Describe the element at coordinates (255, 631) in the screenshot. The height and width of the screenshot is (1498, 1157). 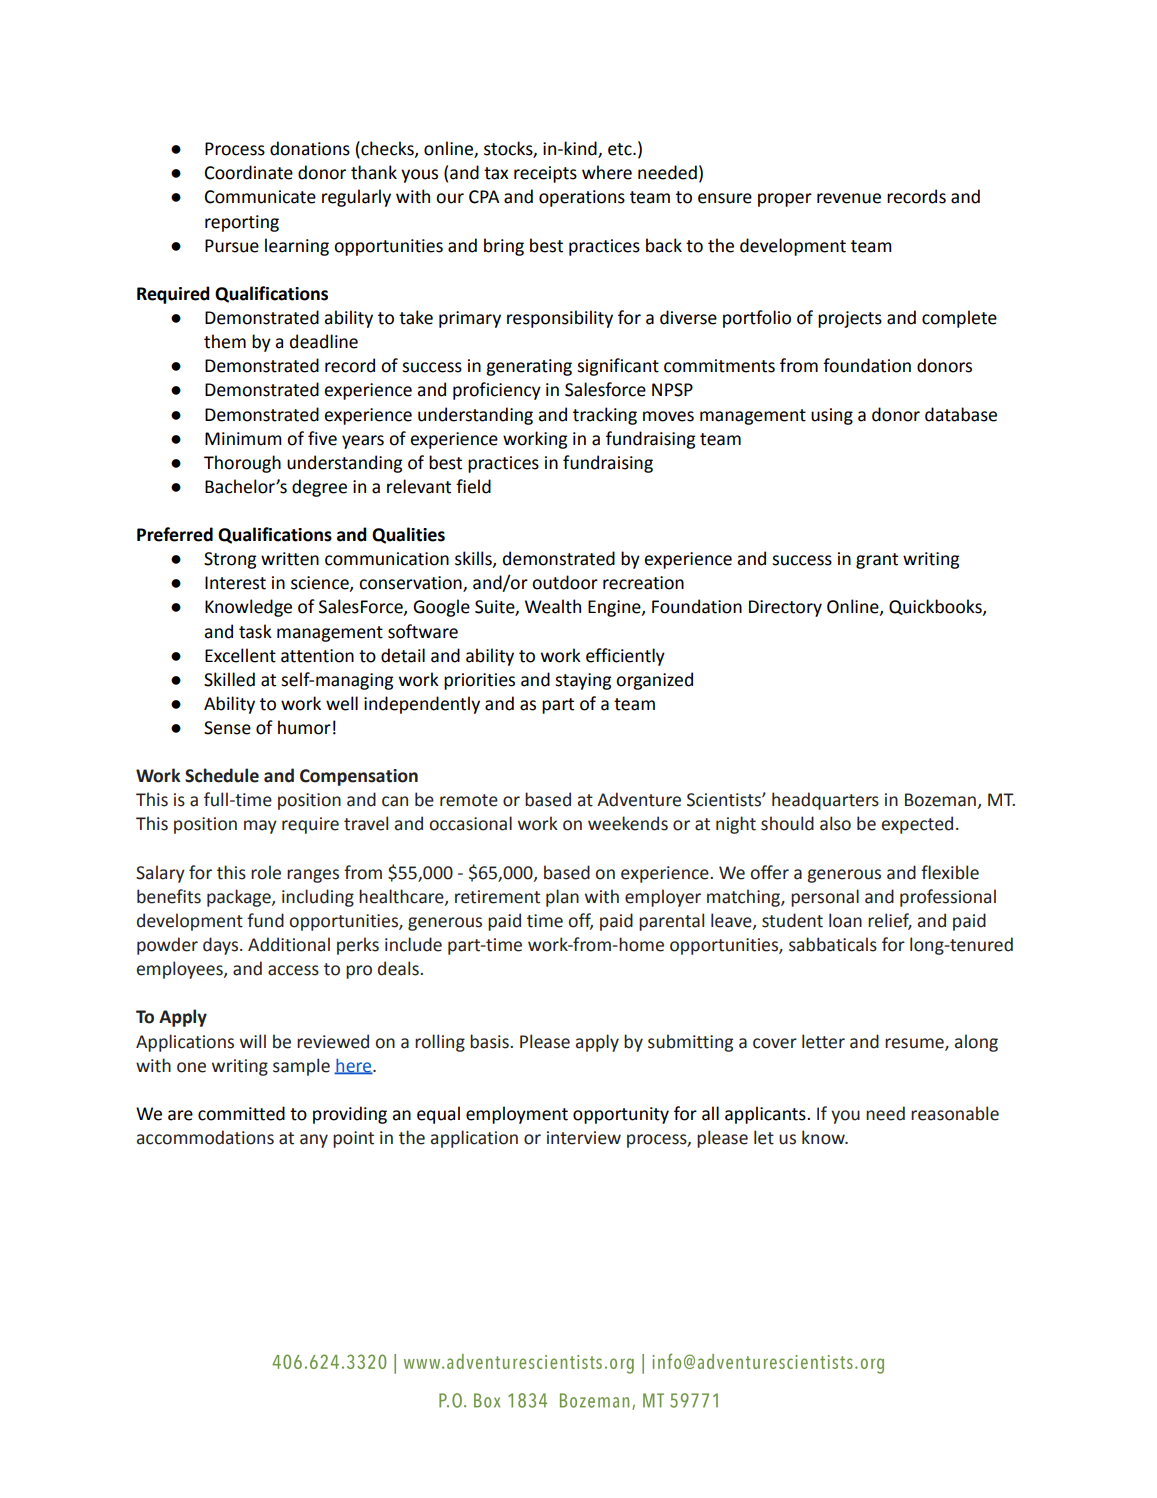
I see `task` at that location.
